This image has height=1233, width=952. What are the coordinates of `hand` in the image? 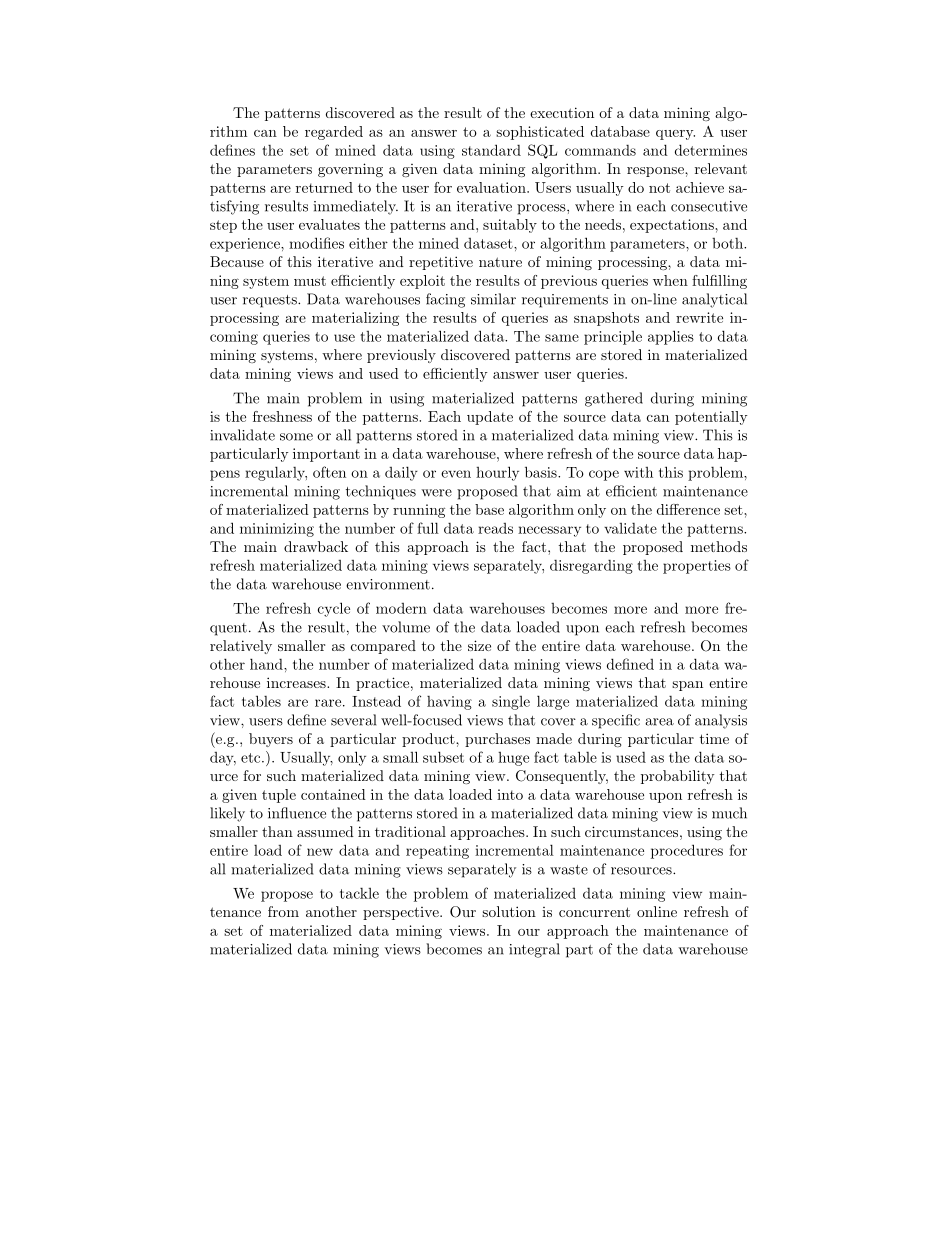 It's located at (267, 664).
